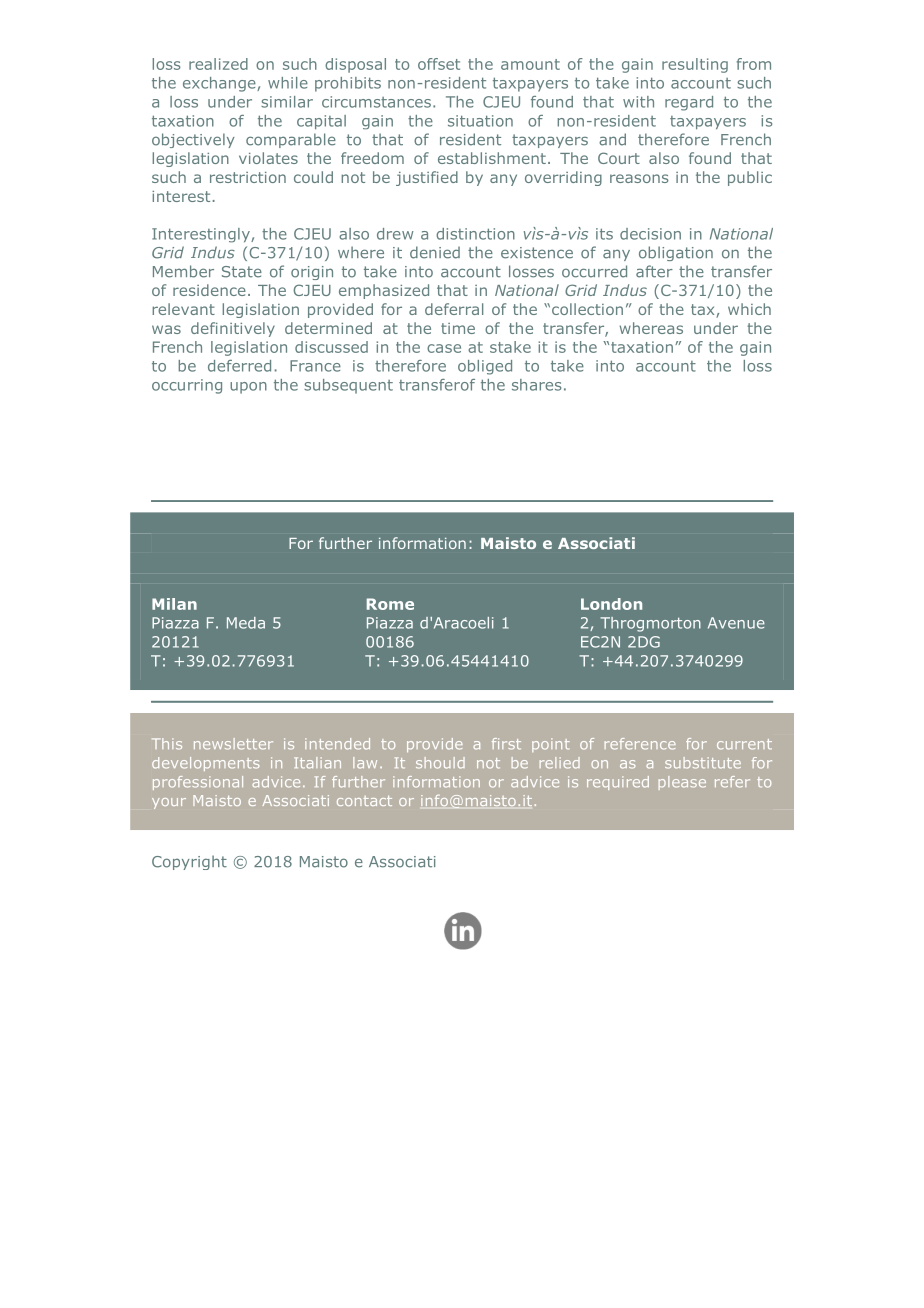 The image size is (924, 1308). Describe the element at coordinates (220, 84) in the screenshot. I see `exchange` at that location.
